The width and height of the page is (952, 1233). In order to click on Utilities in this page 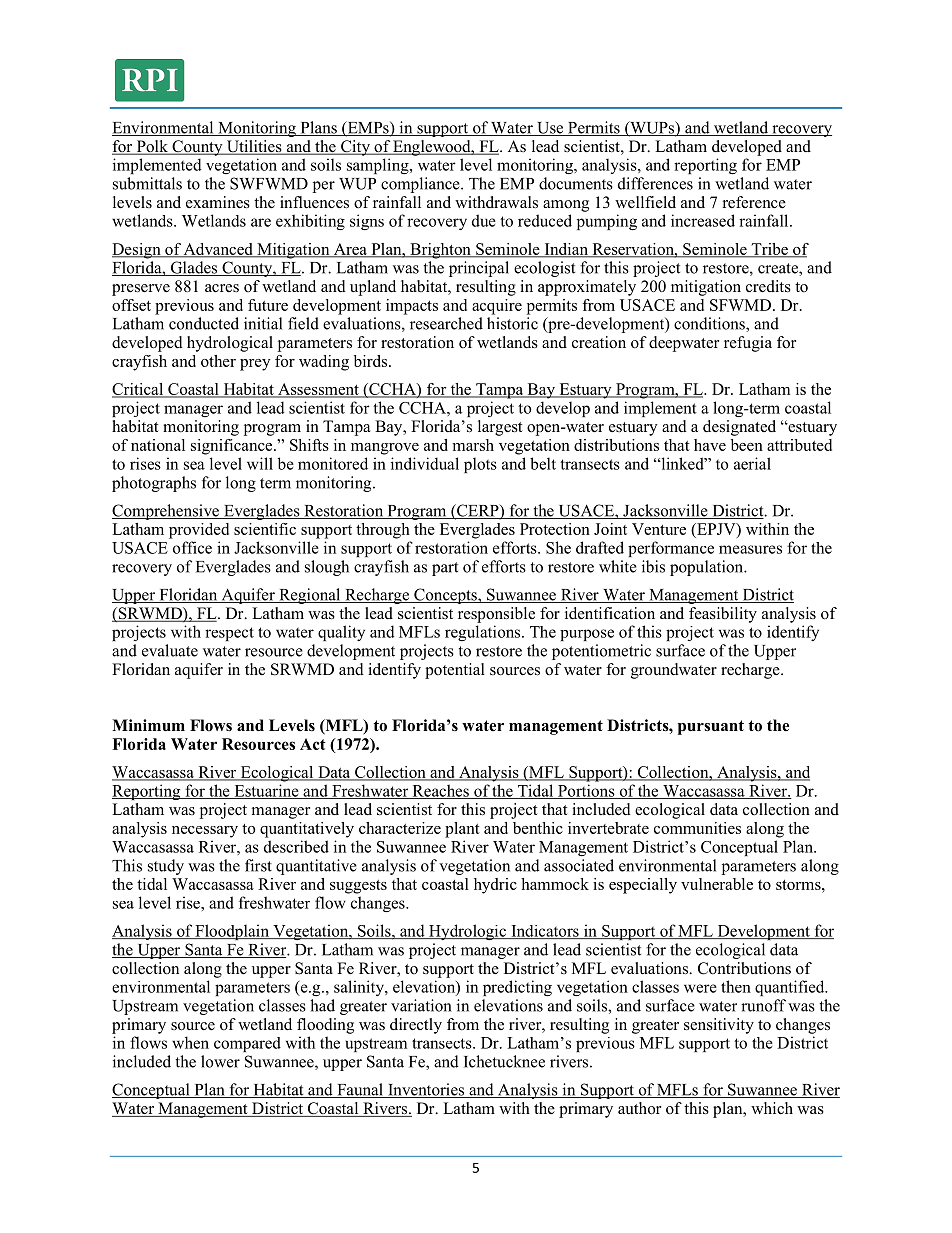, I will do `click(254, 147)`.
